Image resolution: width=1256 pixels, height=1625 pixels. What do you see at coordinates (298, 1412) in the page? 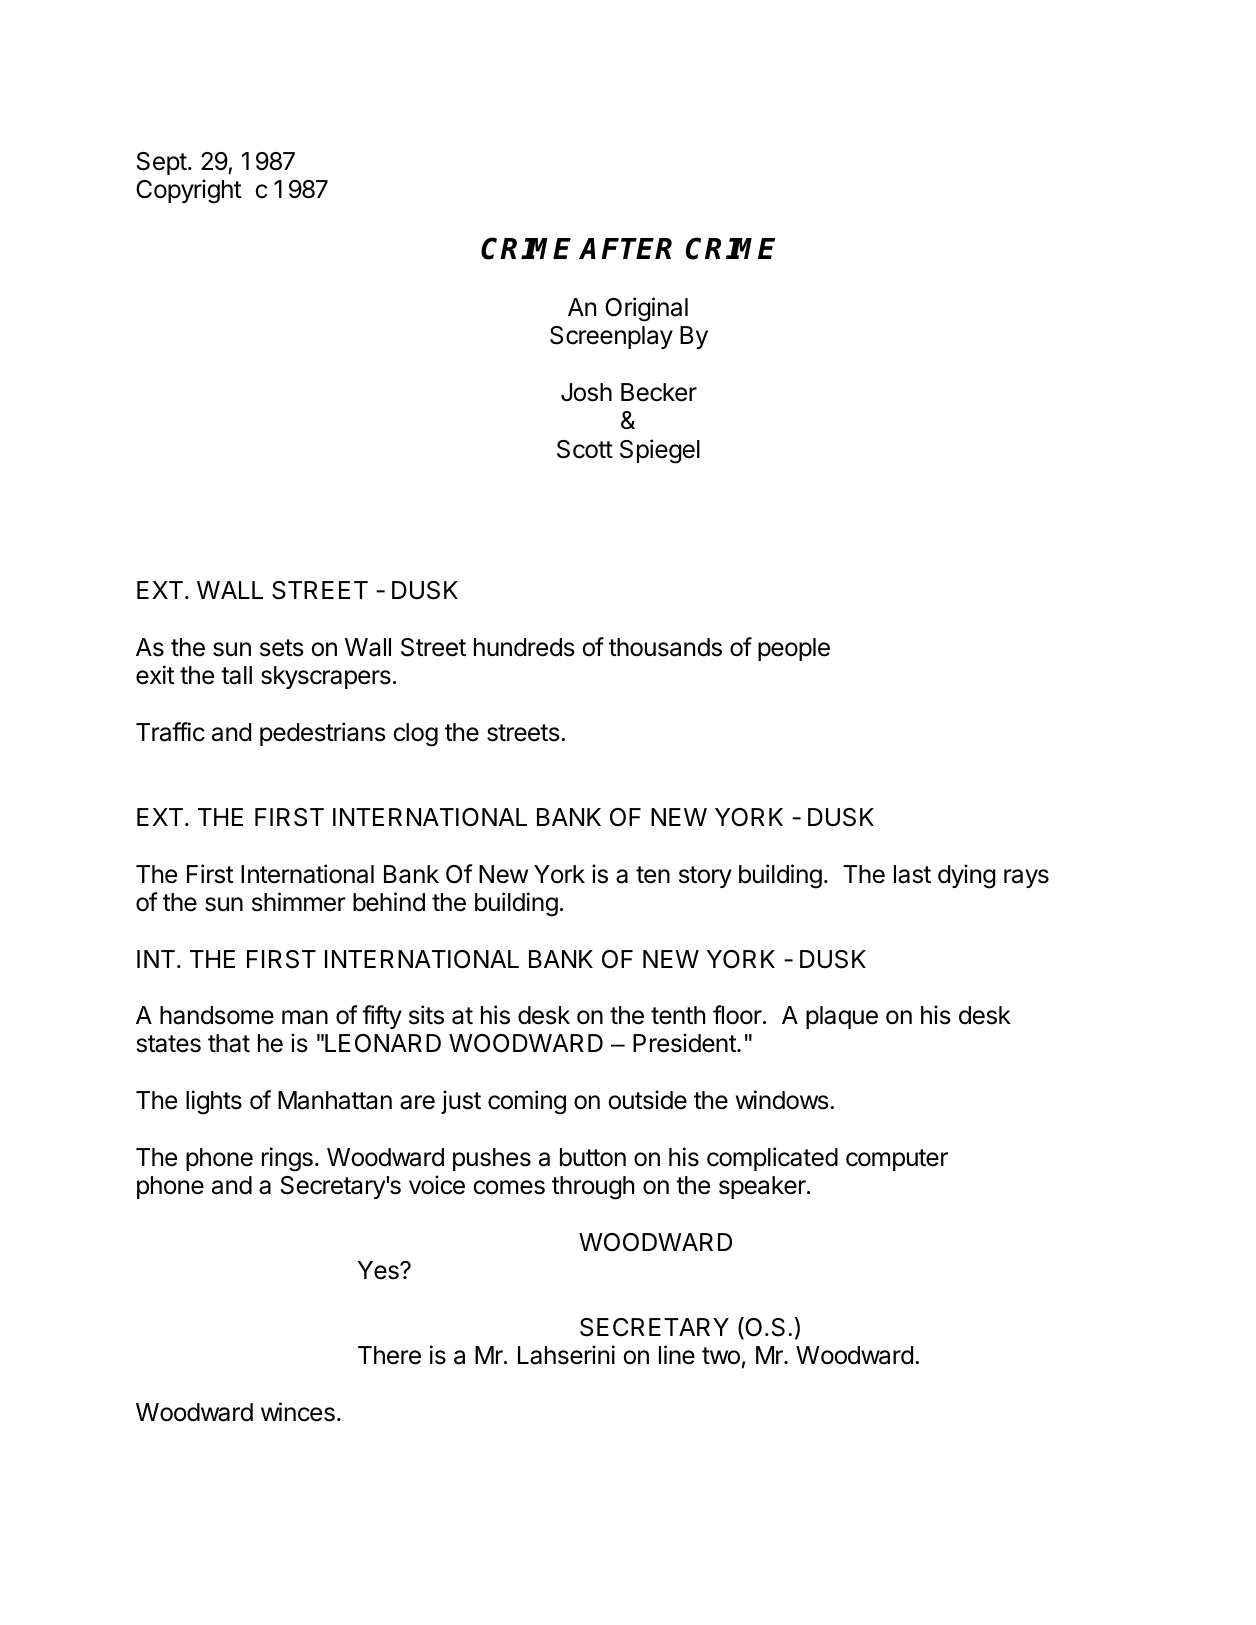
I see `winces` at bounding box center [298, 1412].
